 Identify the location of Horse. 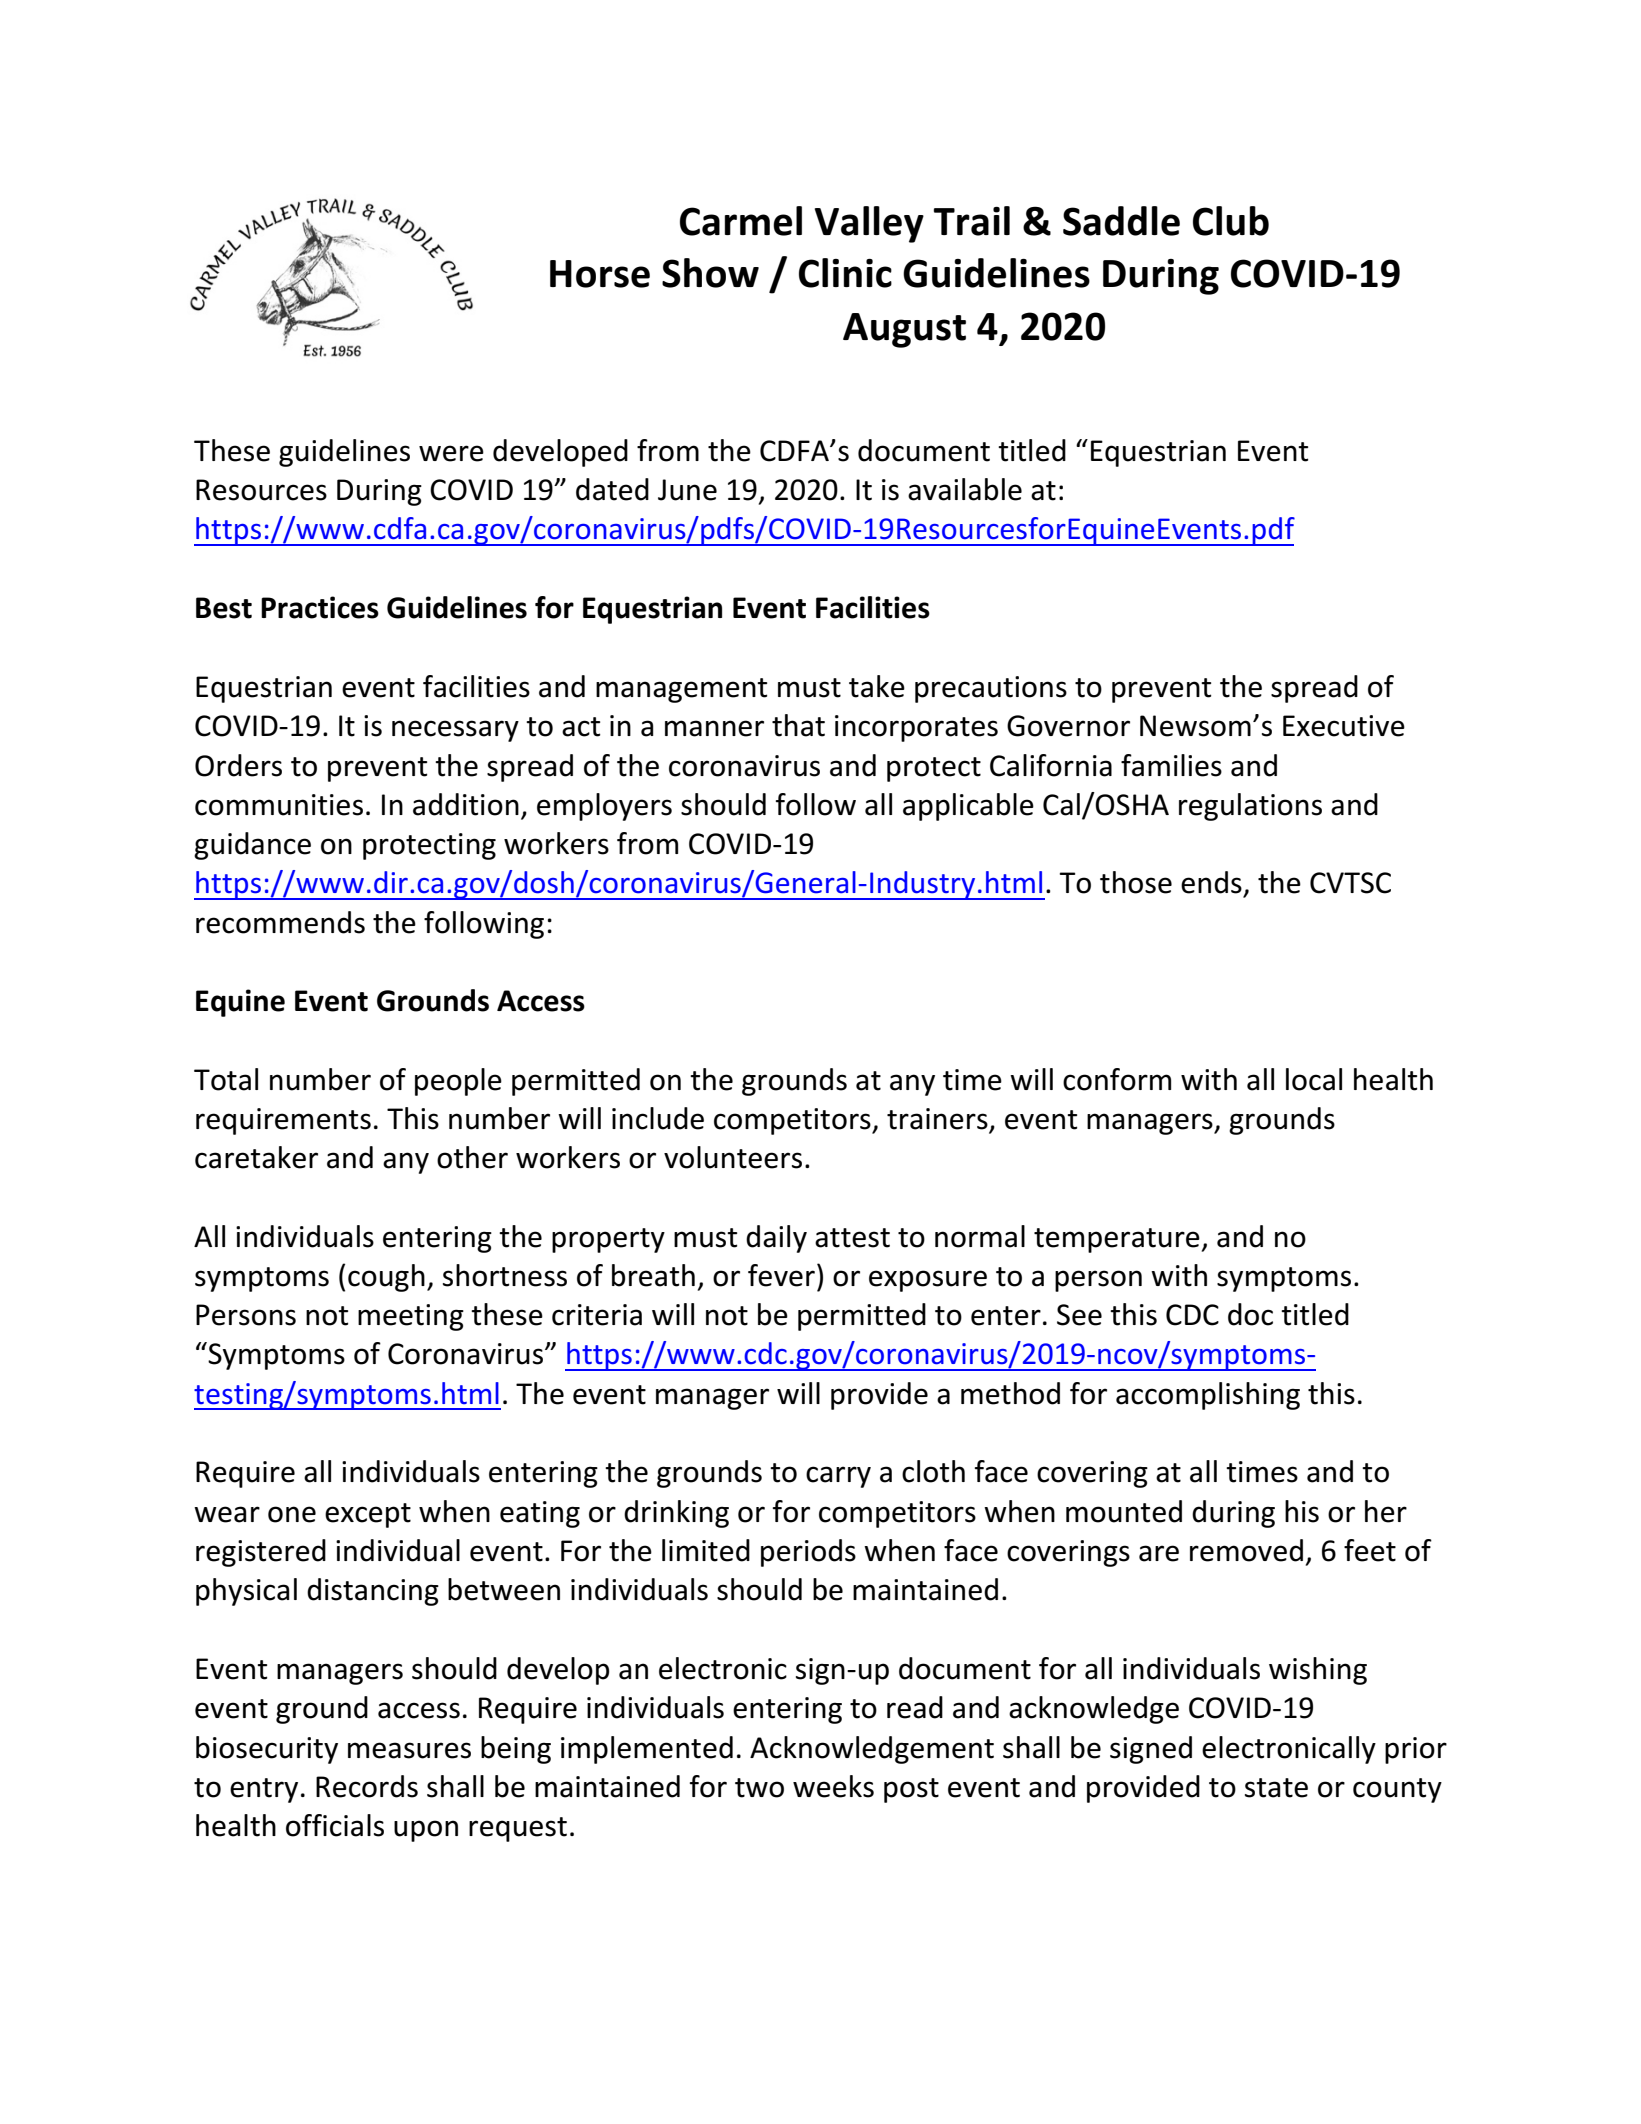
(600, 274).
